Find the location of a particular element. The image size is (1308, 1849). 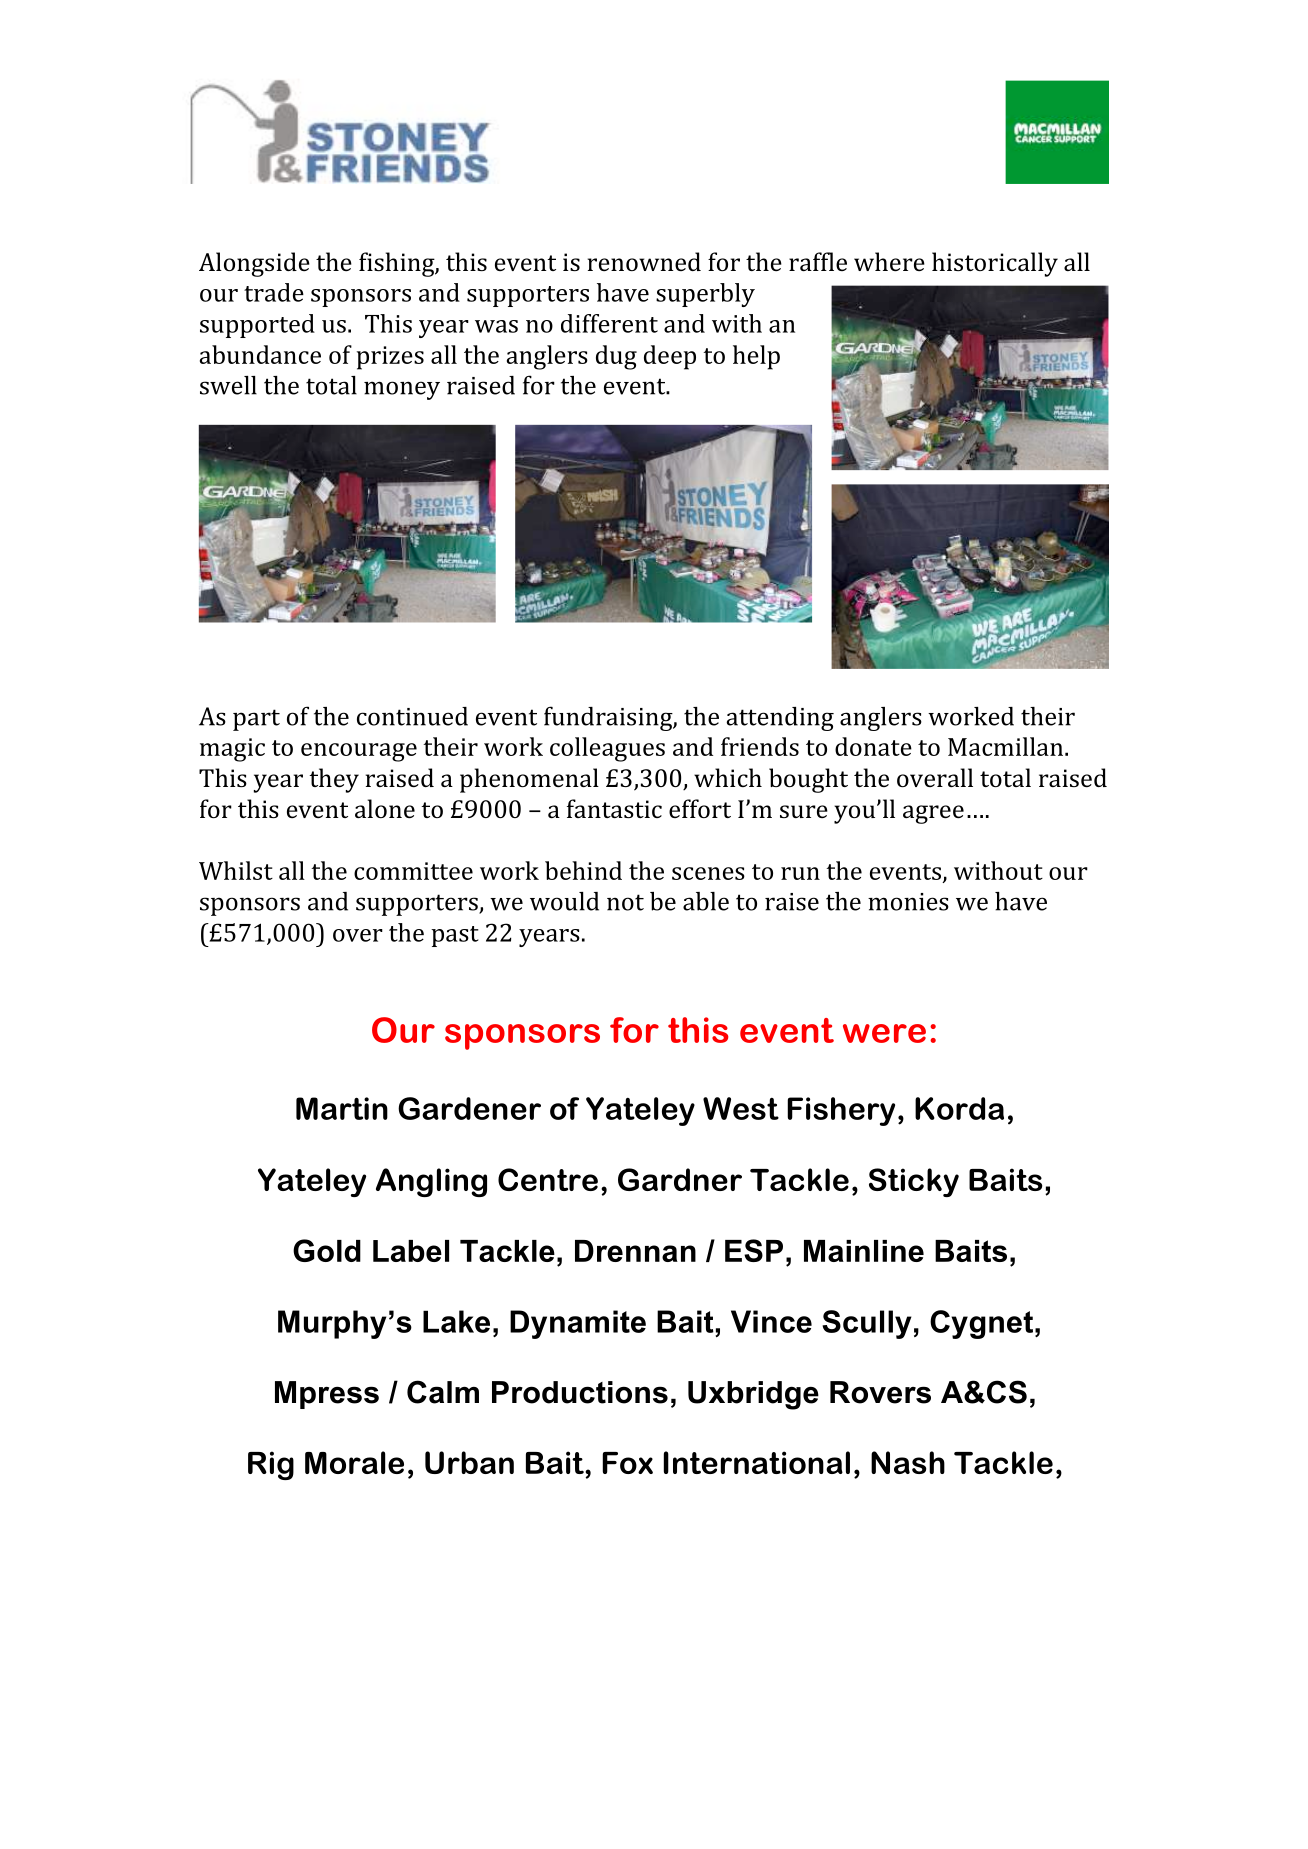

Martin is located at coordinates (342, 1108).
